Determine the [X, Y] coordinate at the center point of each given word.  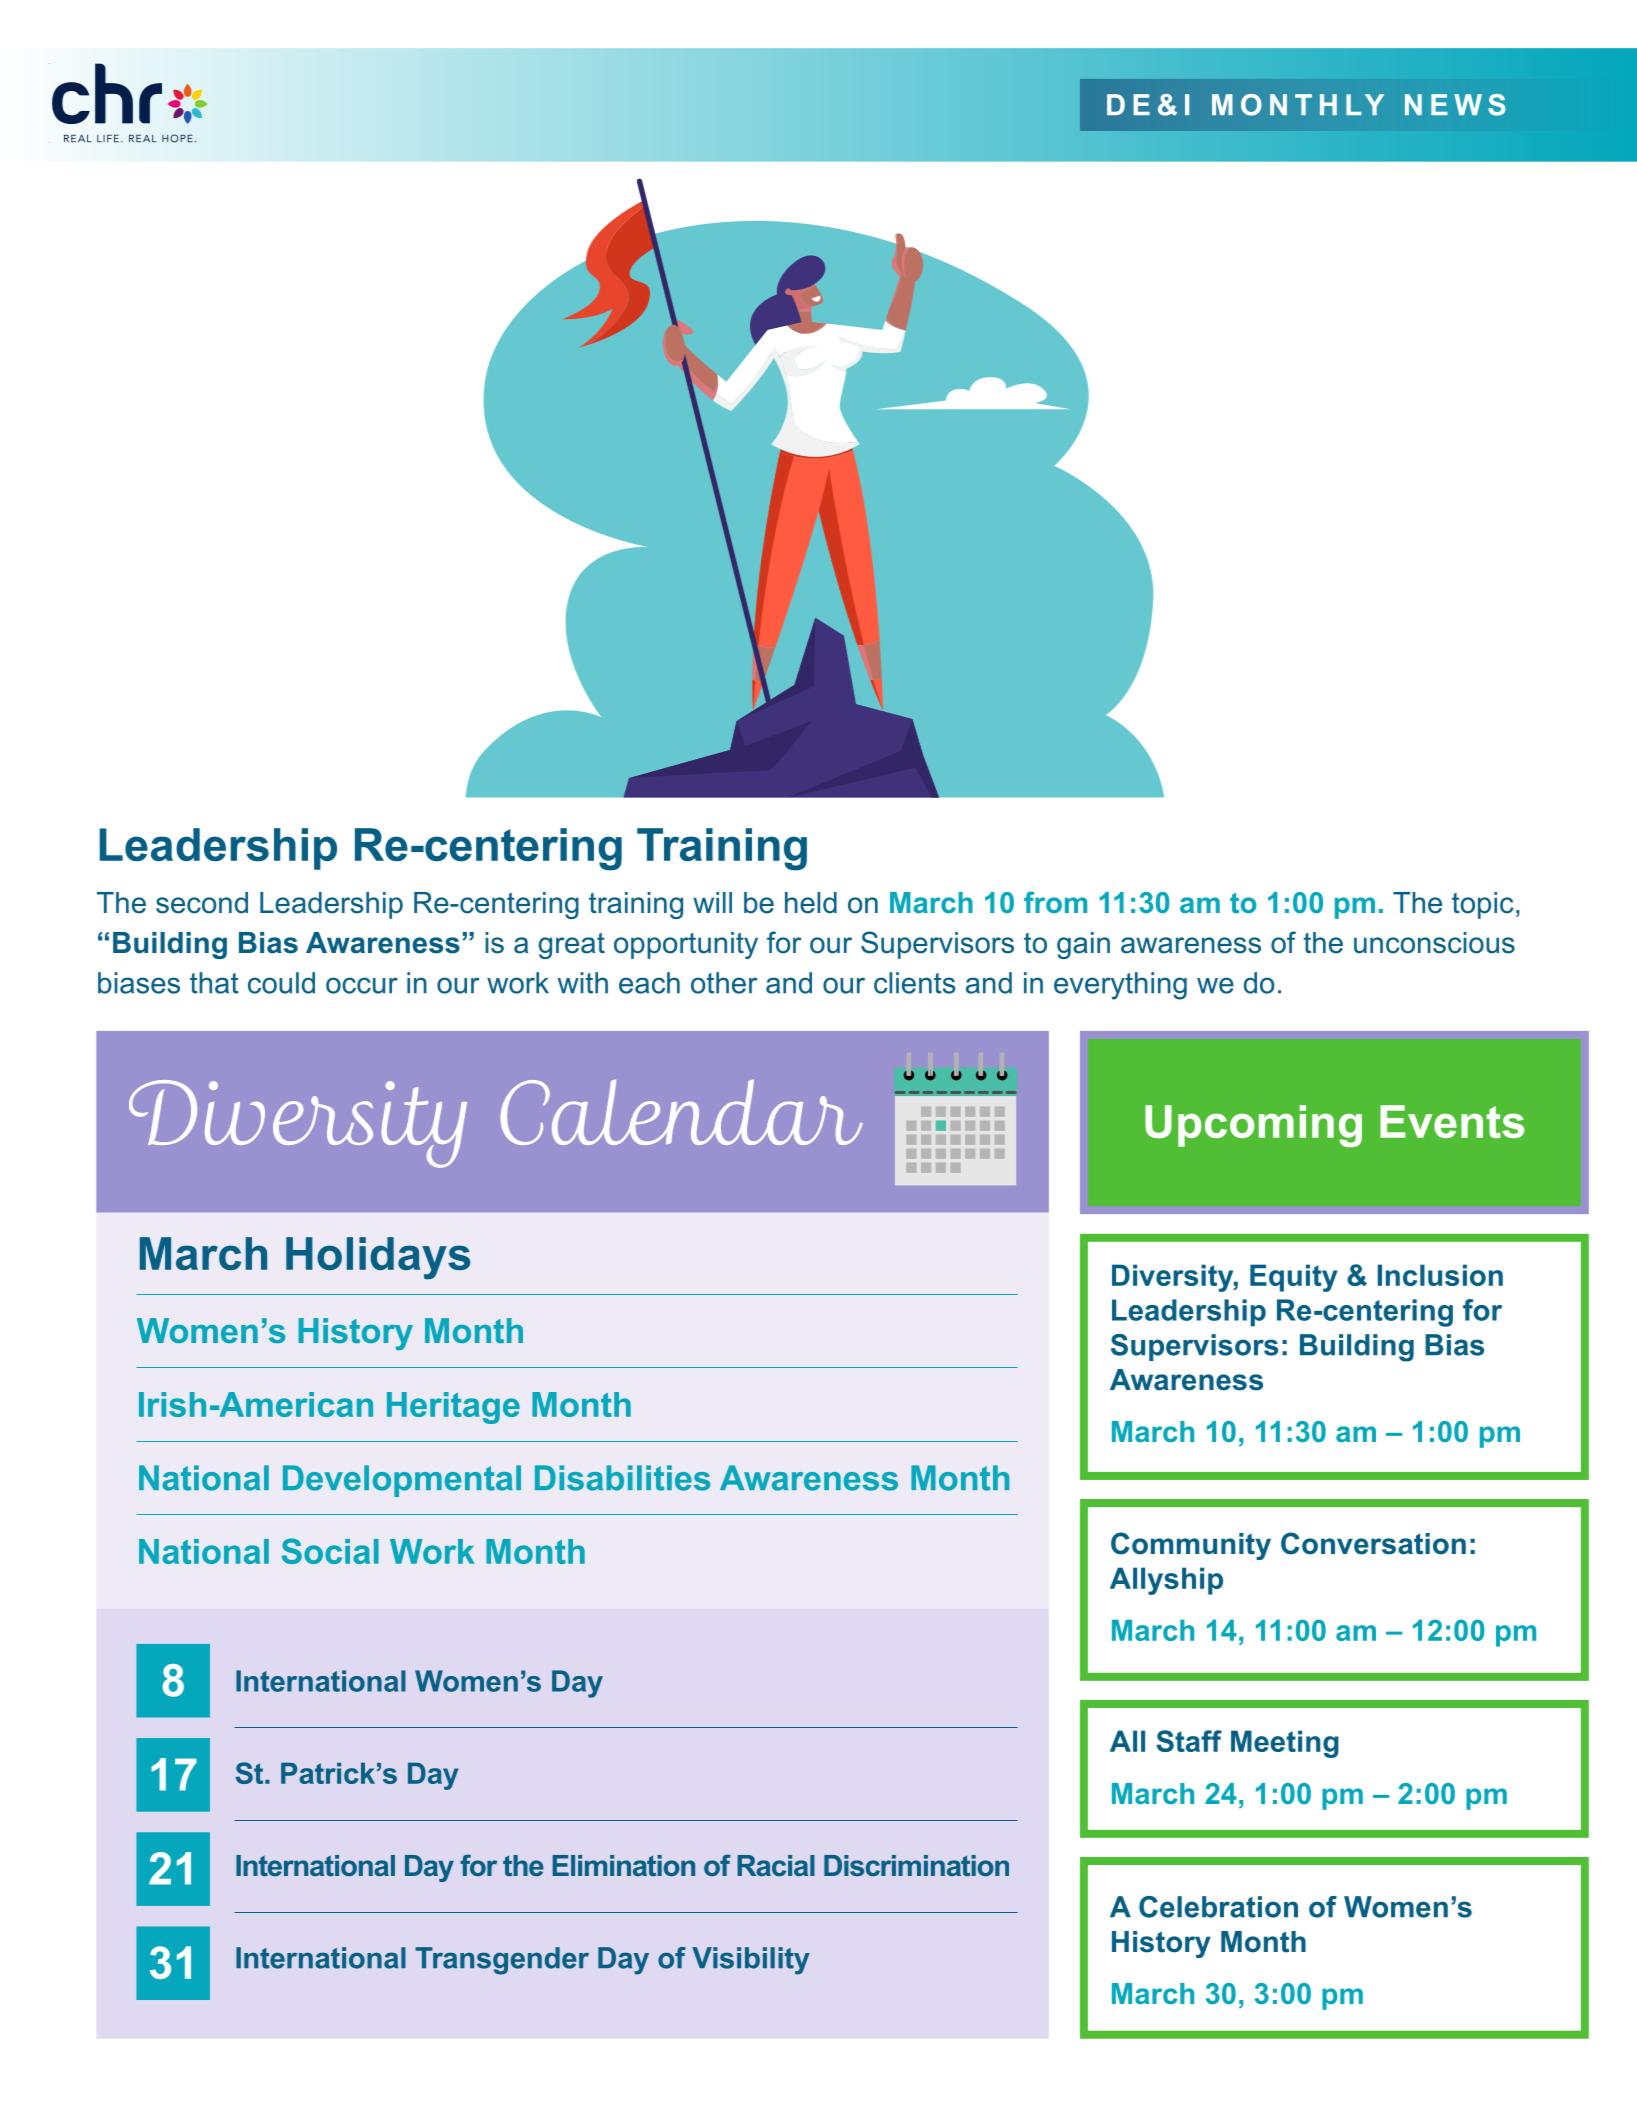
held [811, 903]
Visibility [751, 1961]
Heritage [453, 1408]
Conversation [1373, 1543]
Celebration [1218, 1907]
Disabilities [622, 1478]
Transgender [502, 1961]
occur [362, 985]
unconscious [1434, 943]
